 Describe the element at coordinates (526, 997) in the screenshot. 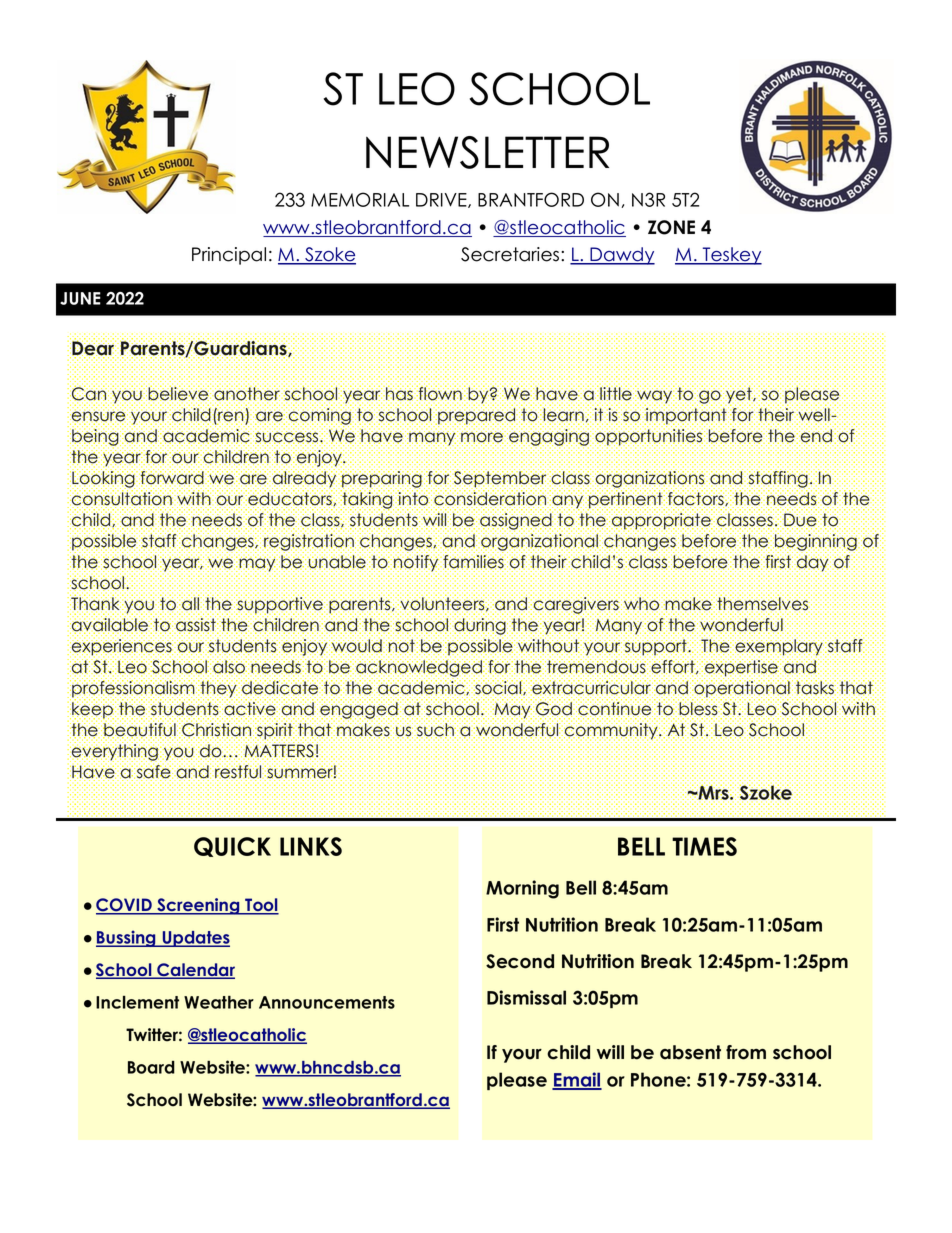

I see `Dismissal` at that location.
